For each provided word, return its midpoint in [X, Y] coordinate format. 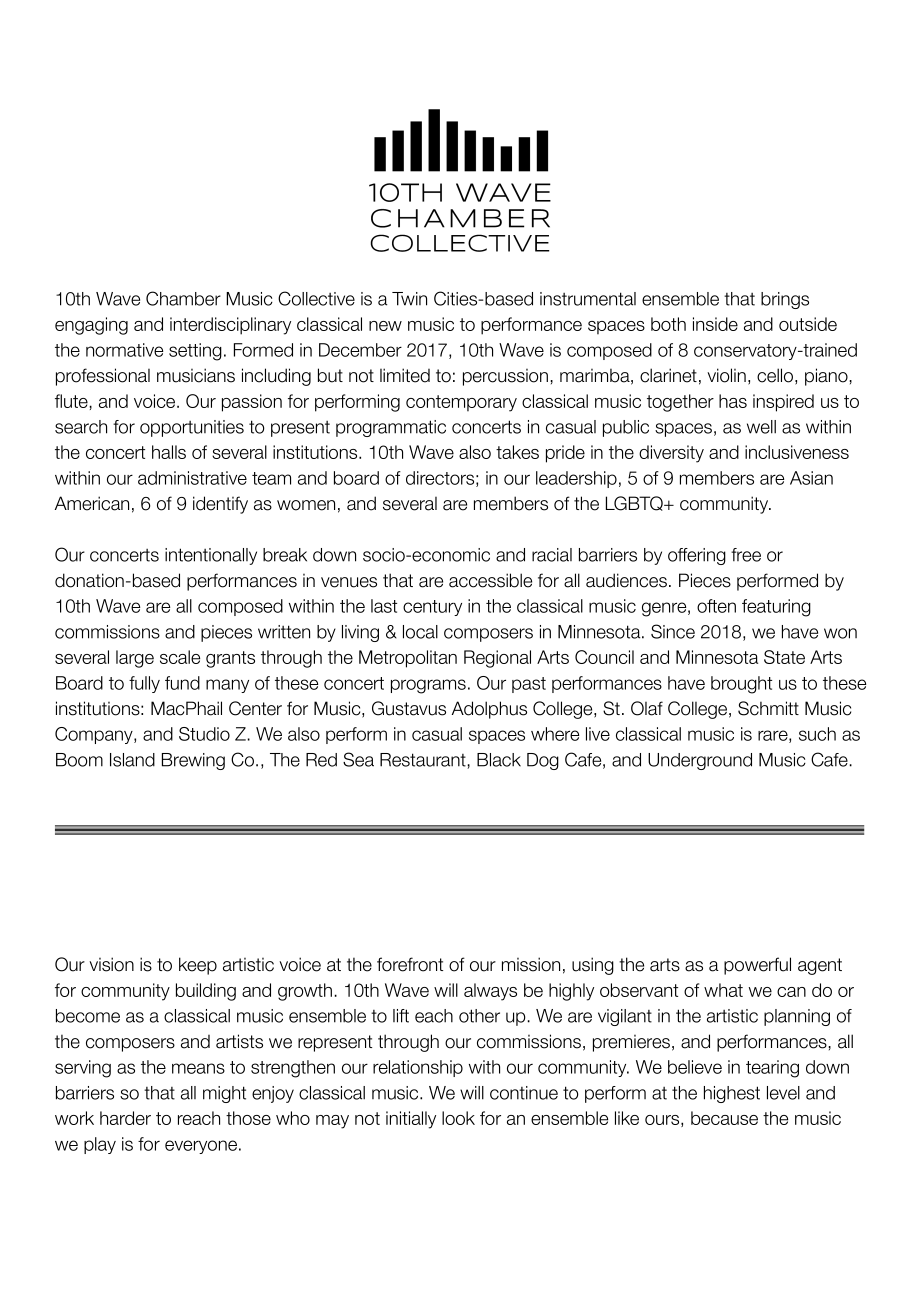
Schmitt [768, 708]
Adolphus [489, 710]
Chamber [183, 298]
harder [125, 1118]
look [458, 1118]
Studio [204, 734]
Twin [409, 299]
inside [715, 324]
